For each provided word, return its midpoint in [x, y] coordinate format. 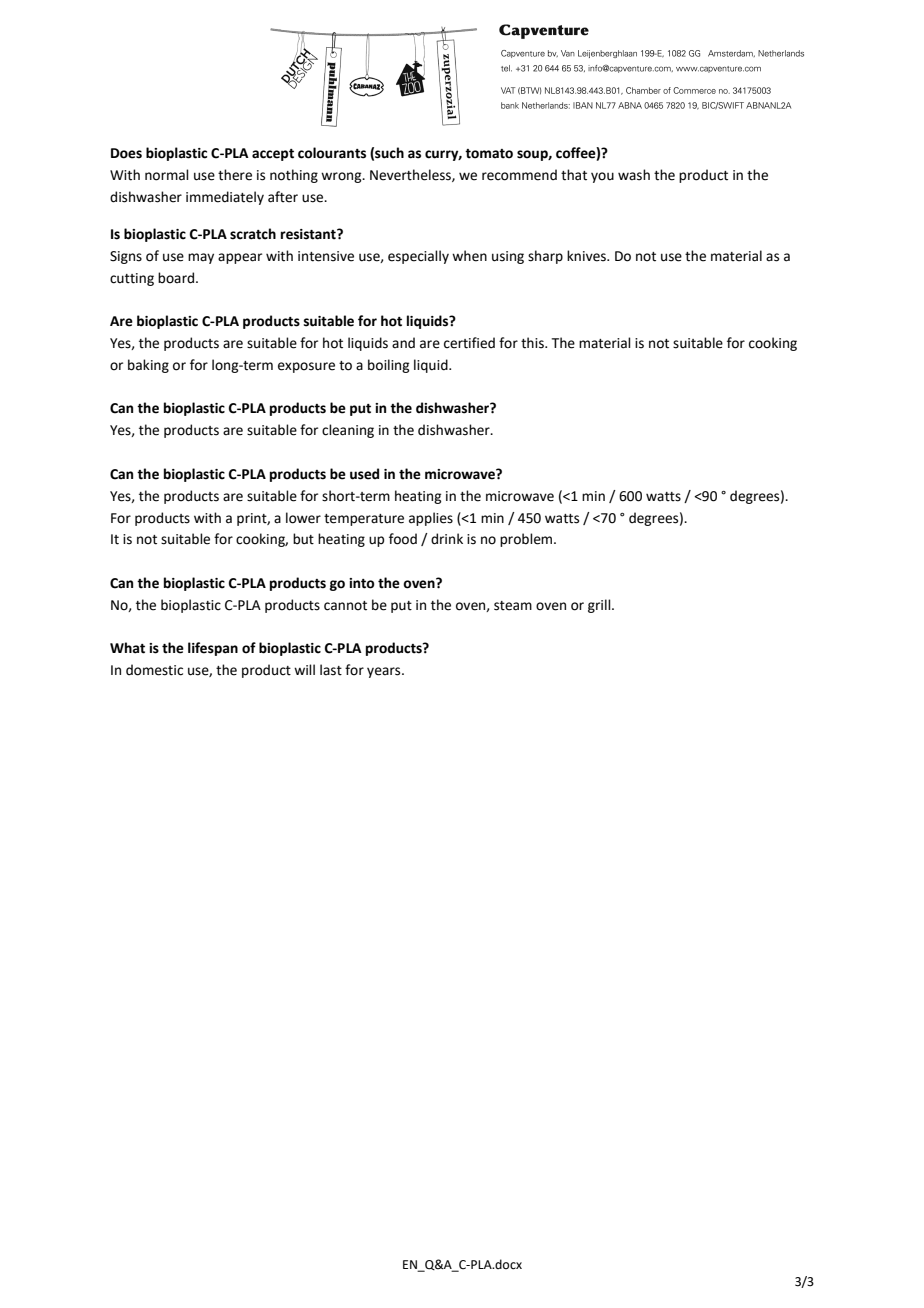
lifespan [213, 649]
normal [167, 175]
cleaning [348, 431]
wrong [342, 177]
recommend [519, 175]
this [533, 343]
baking [148, 366]
